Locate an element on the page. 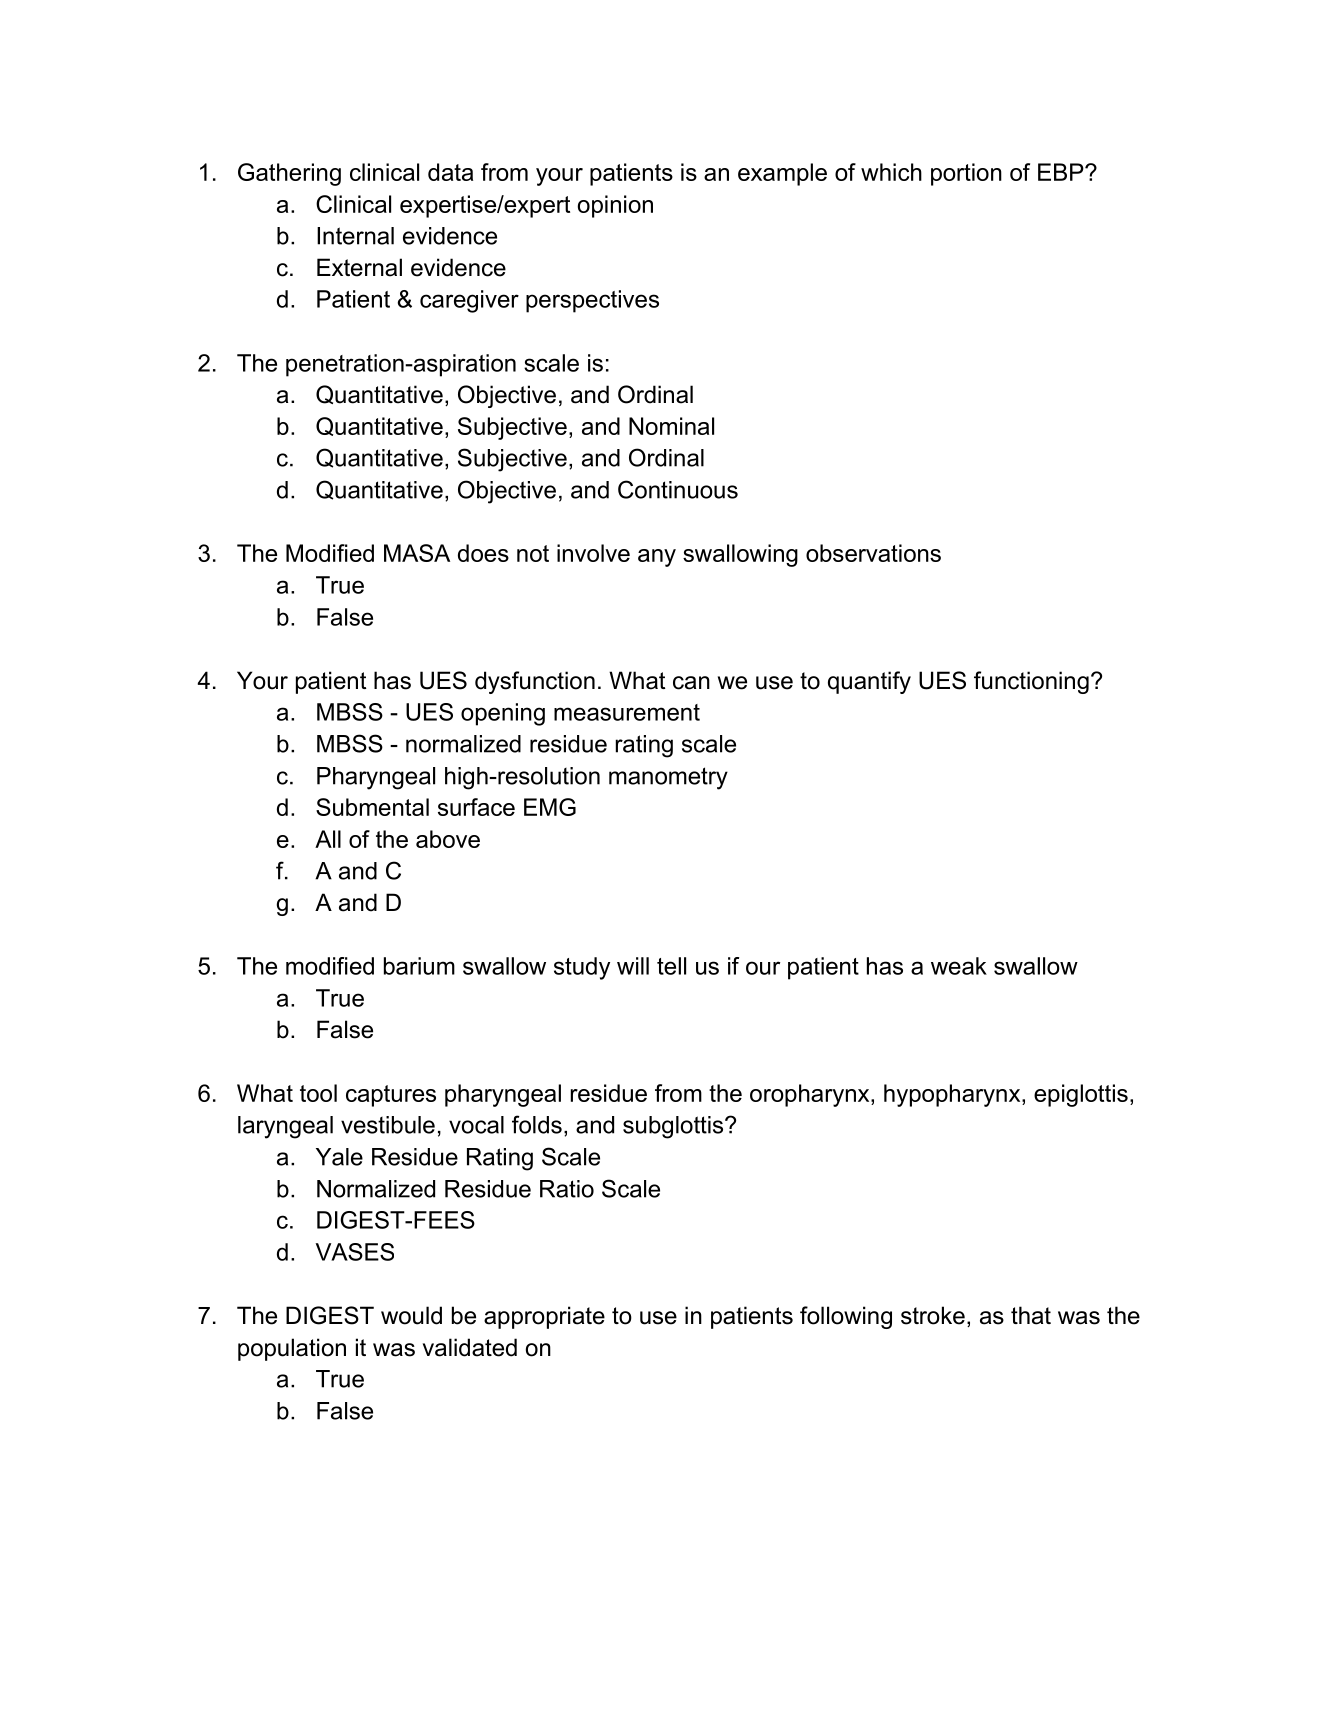 This document has width=1336, height=1729. observations is located at coordinates (873, 553).
